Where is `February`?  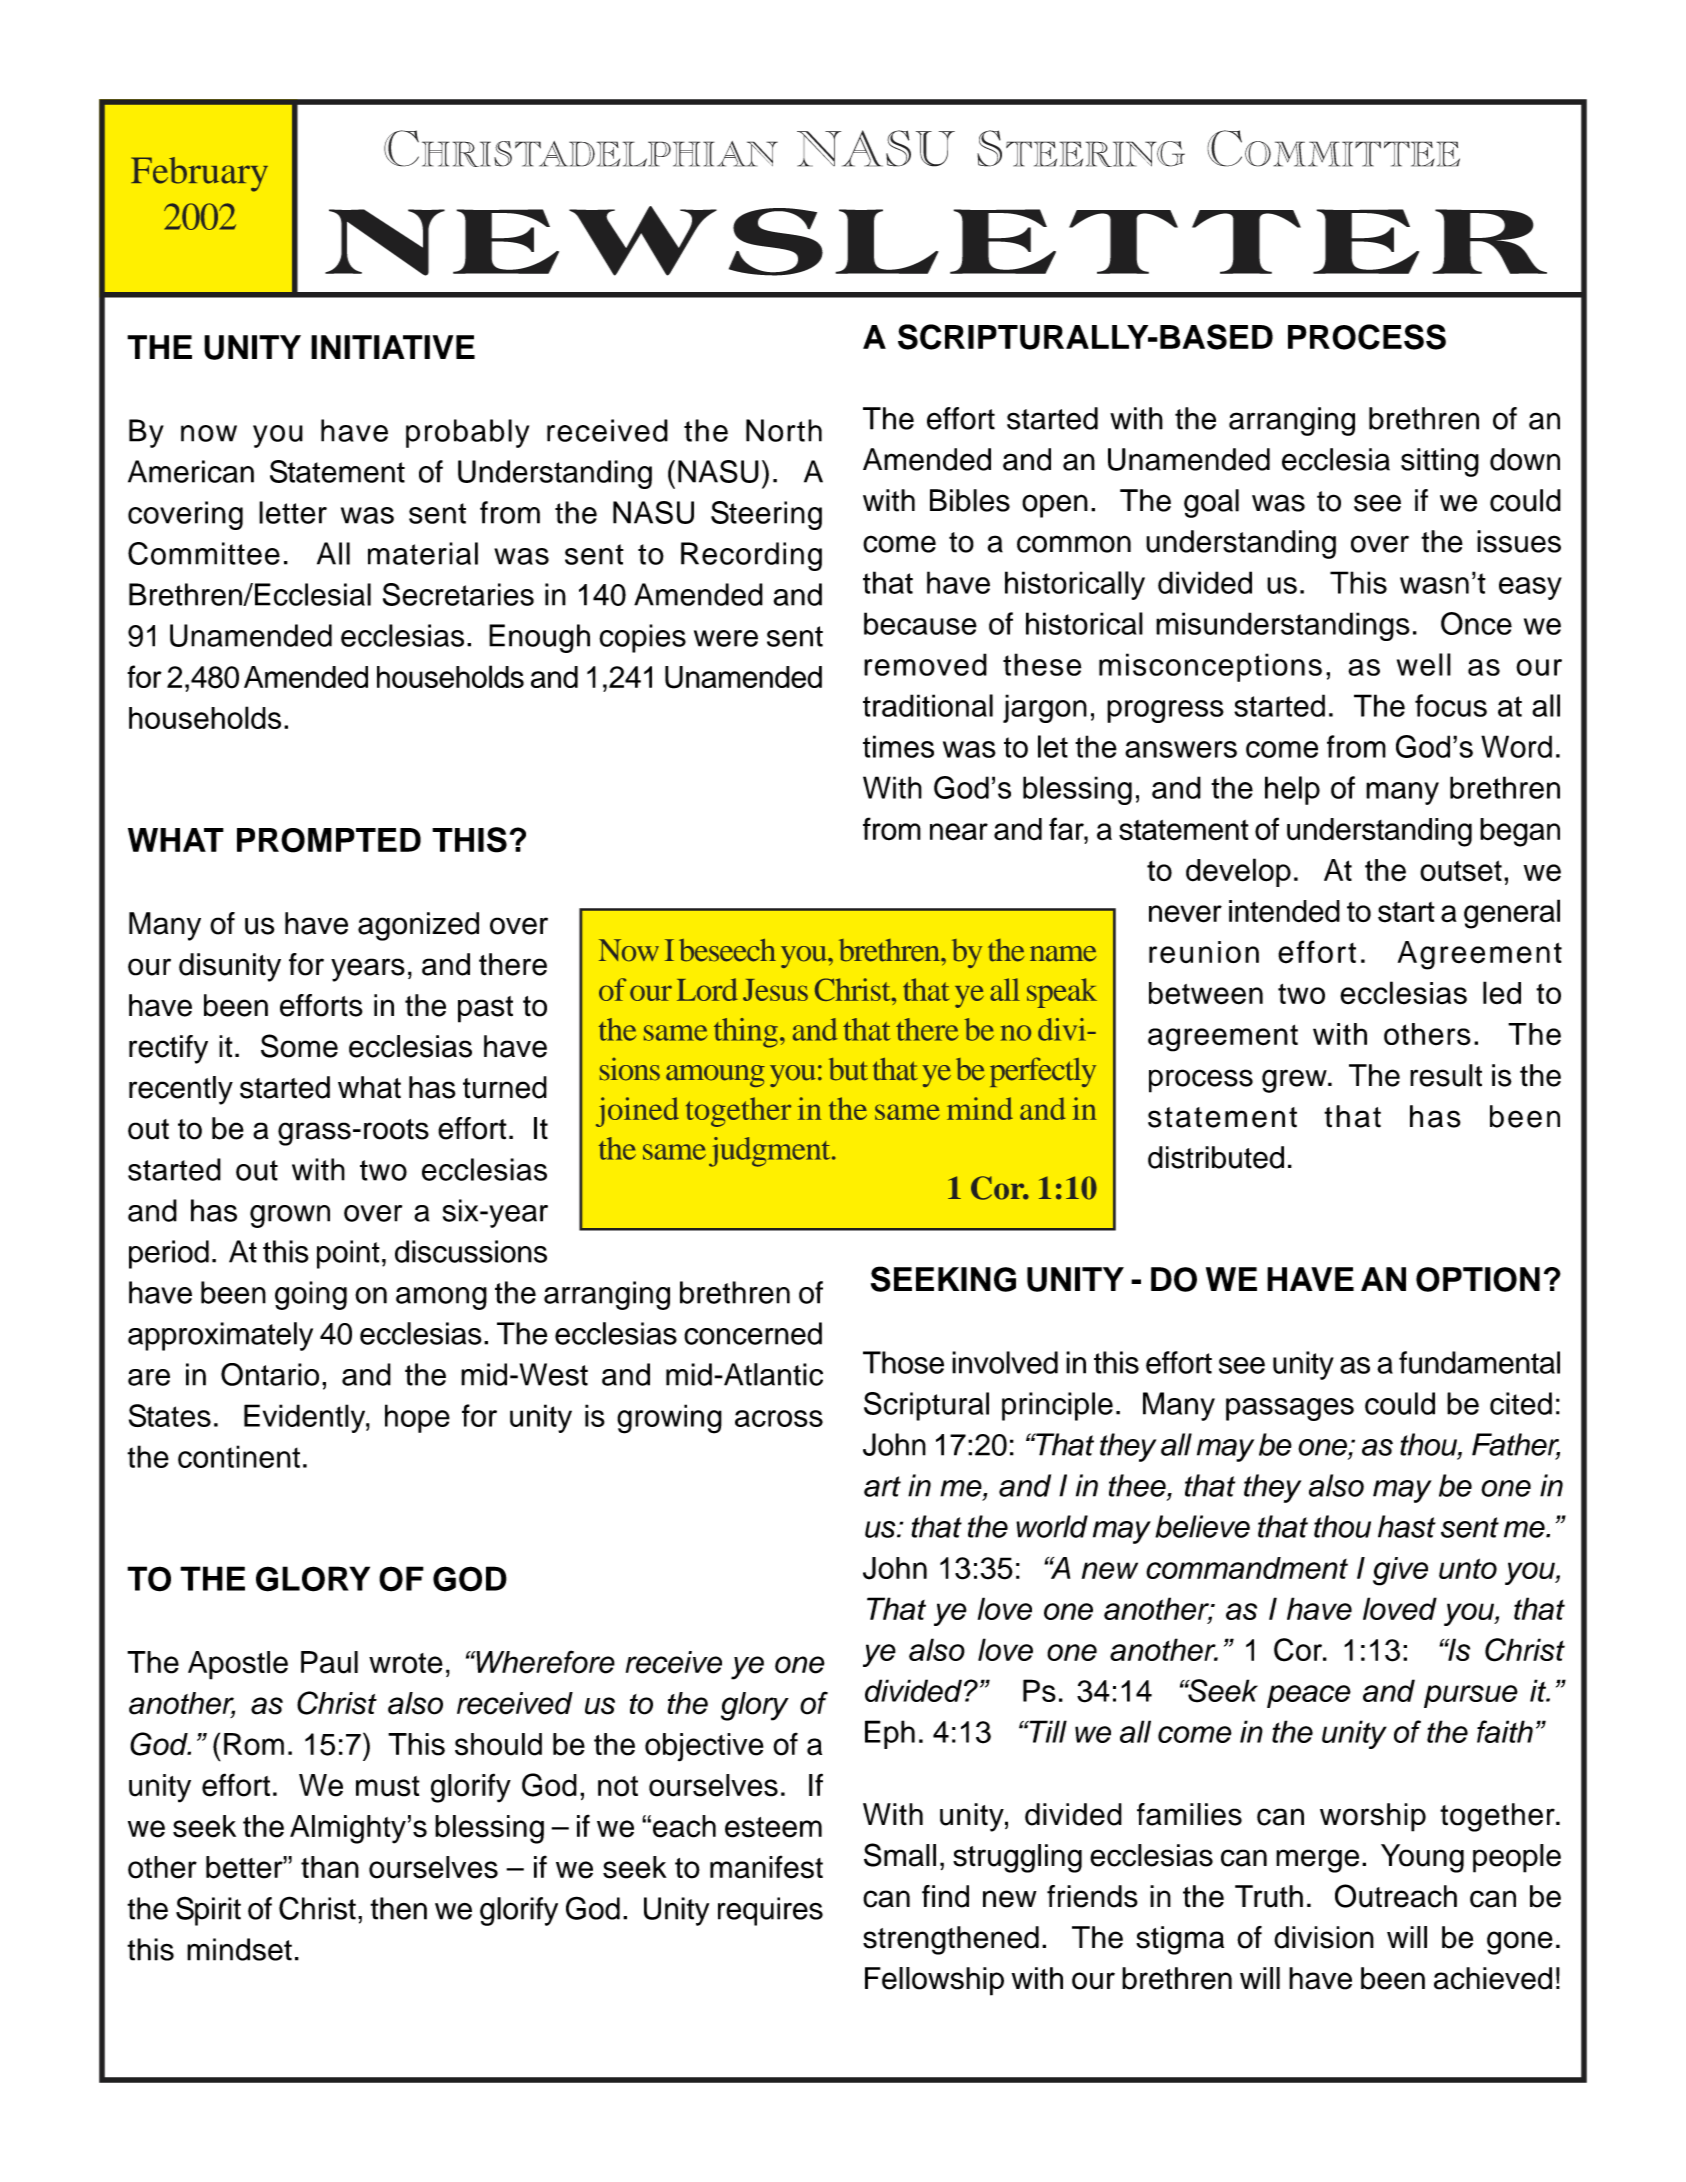 February is located at coordinates (199, 174).
